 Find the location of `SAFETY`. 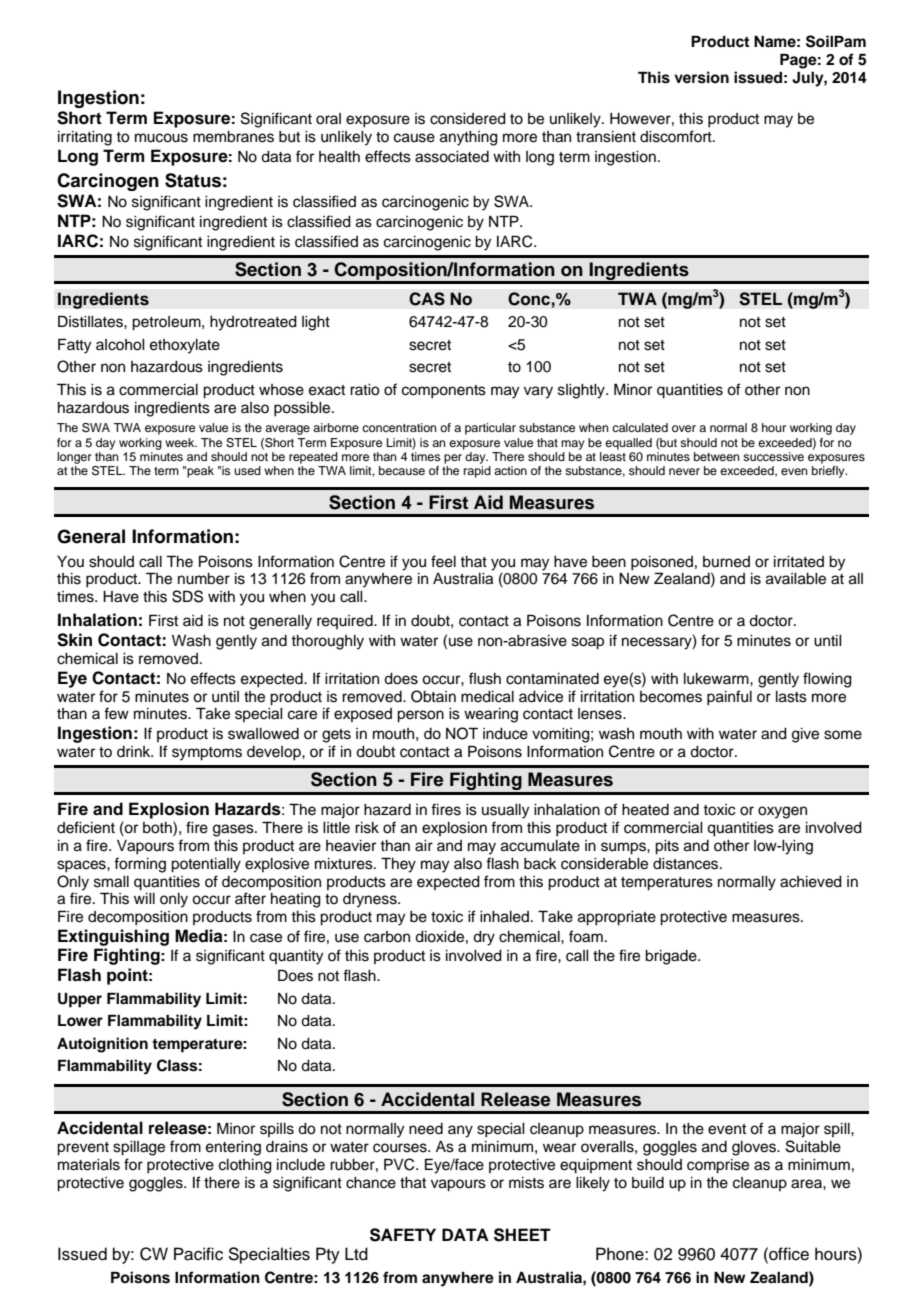

SAFETY is located at coordinates (403, 1235).
